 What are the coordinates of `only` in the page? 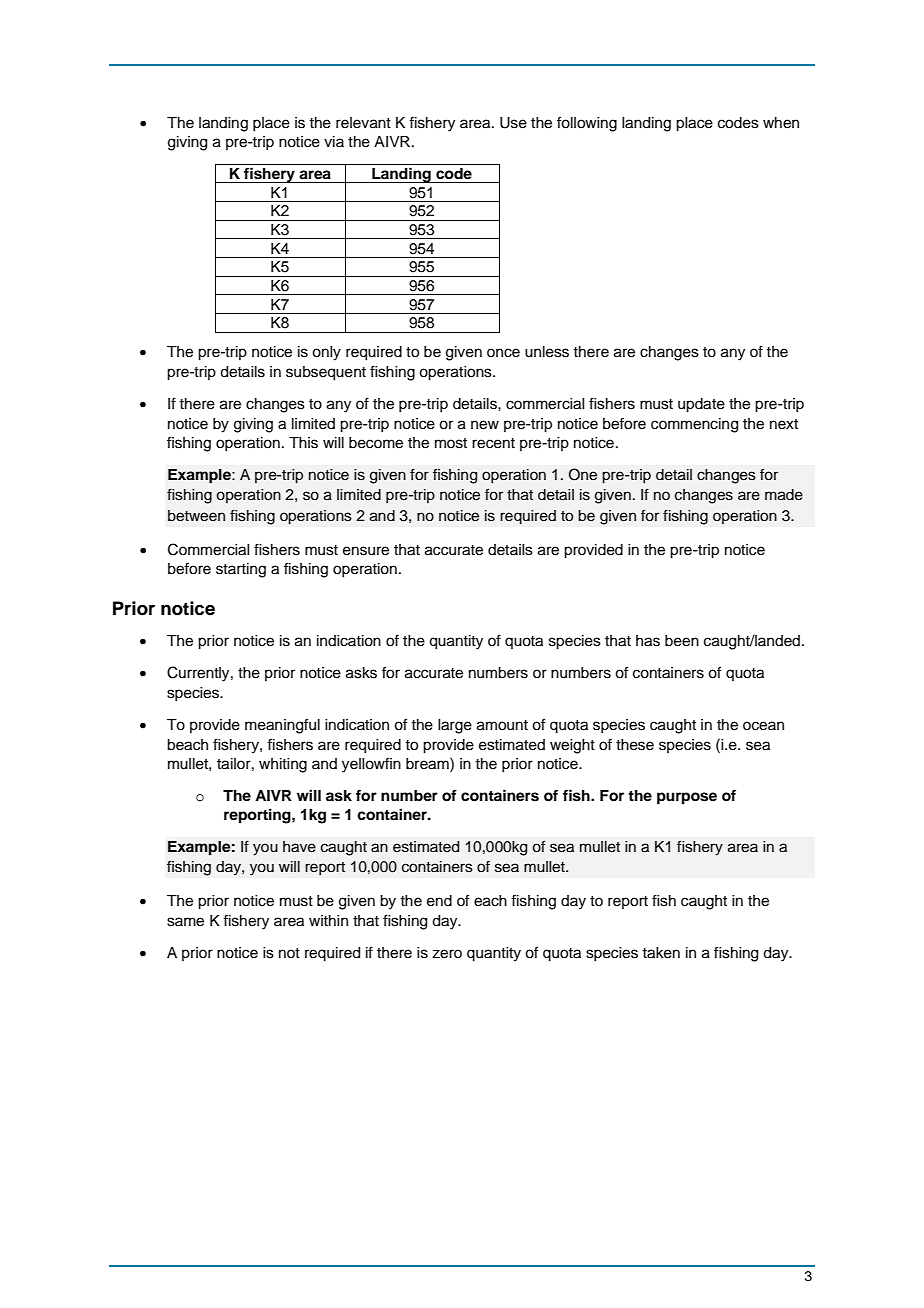 It's located at (326, 353).
